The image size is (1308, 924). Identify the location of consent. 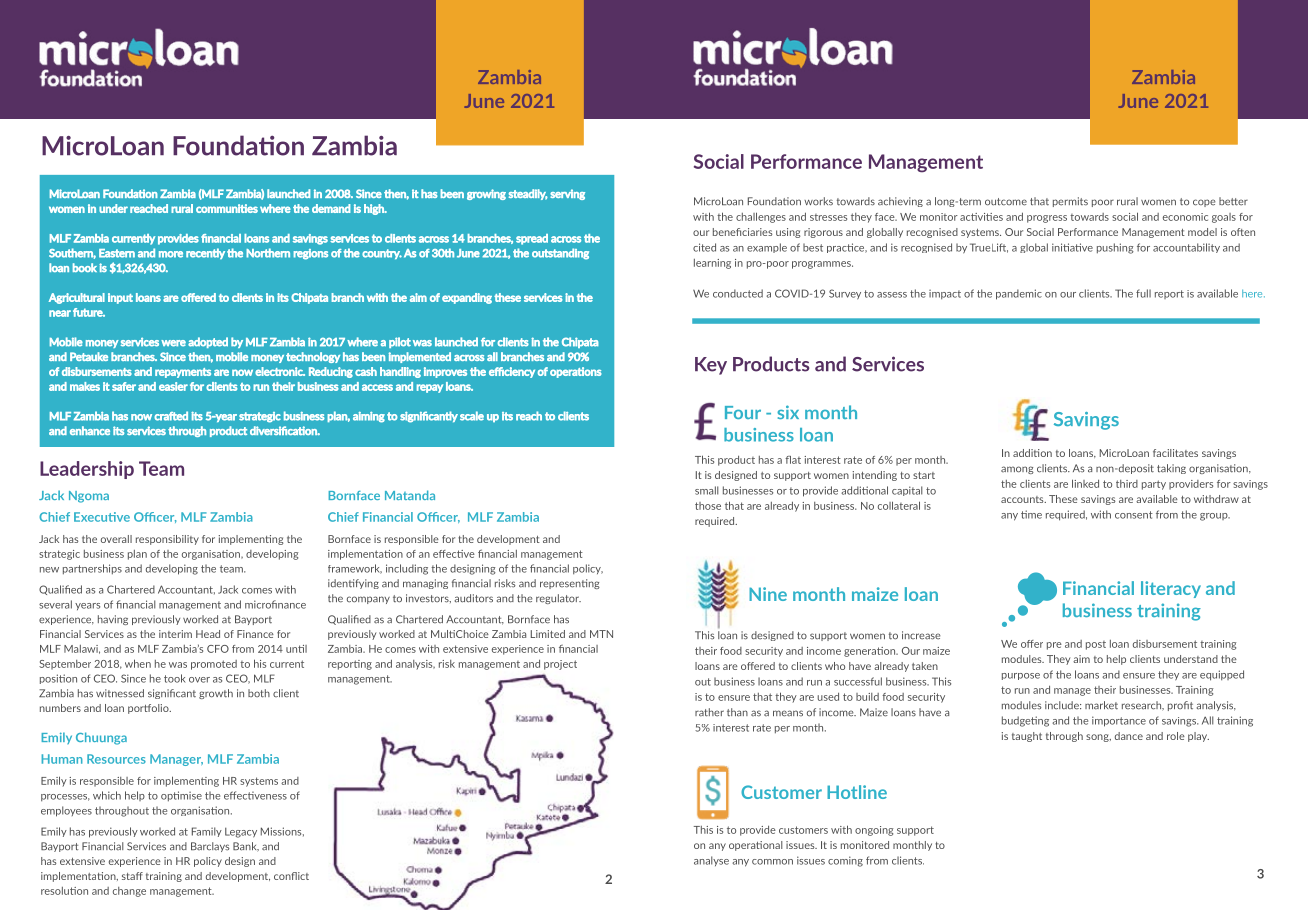
(1134, 515).
